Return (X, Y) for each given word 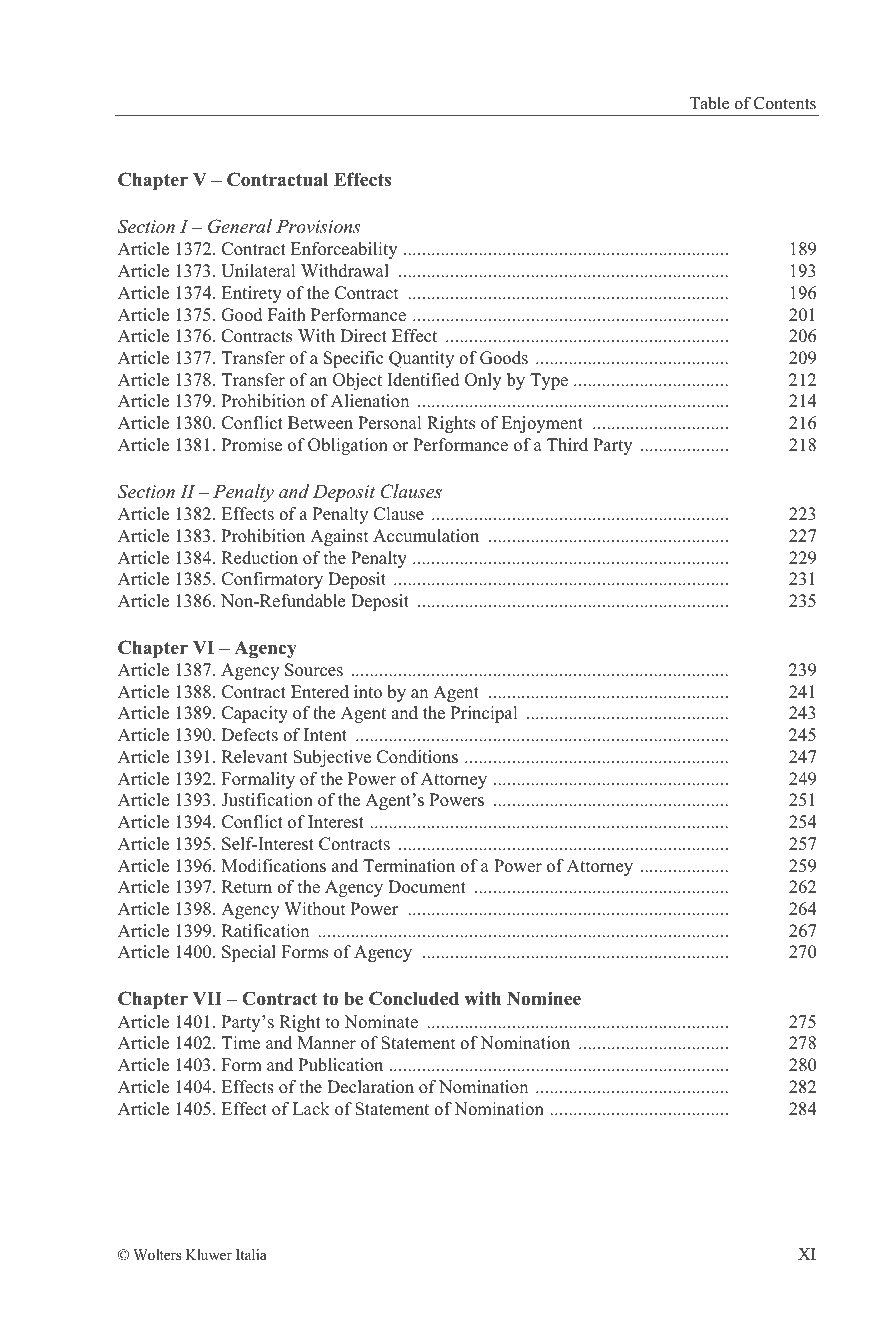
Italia (251, 1254)
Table (709, 103)
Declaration (370, 1087)
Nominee (544, 998)
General (240, 226)
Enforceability (344, 250)
